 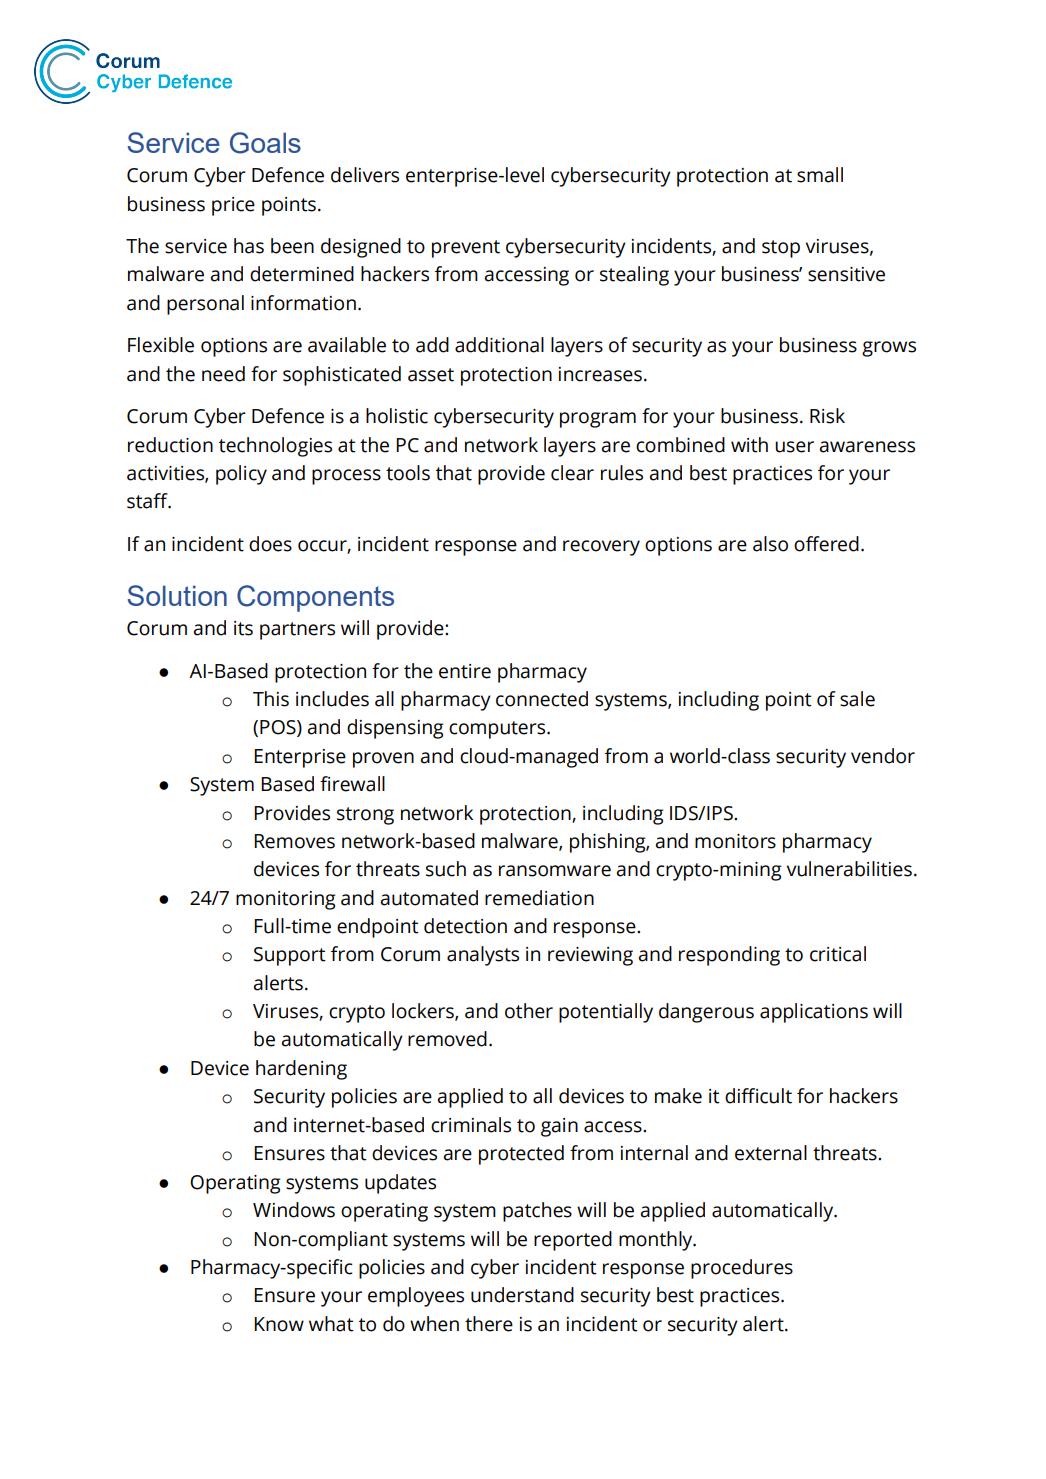 What do you see at coordinates (233, 206) in the page?
I see `price` at bounding box center [233, 206].
